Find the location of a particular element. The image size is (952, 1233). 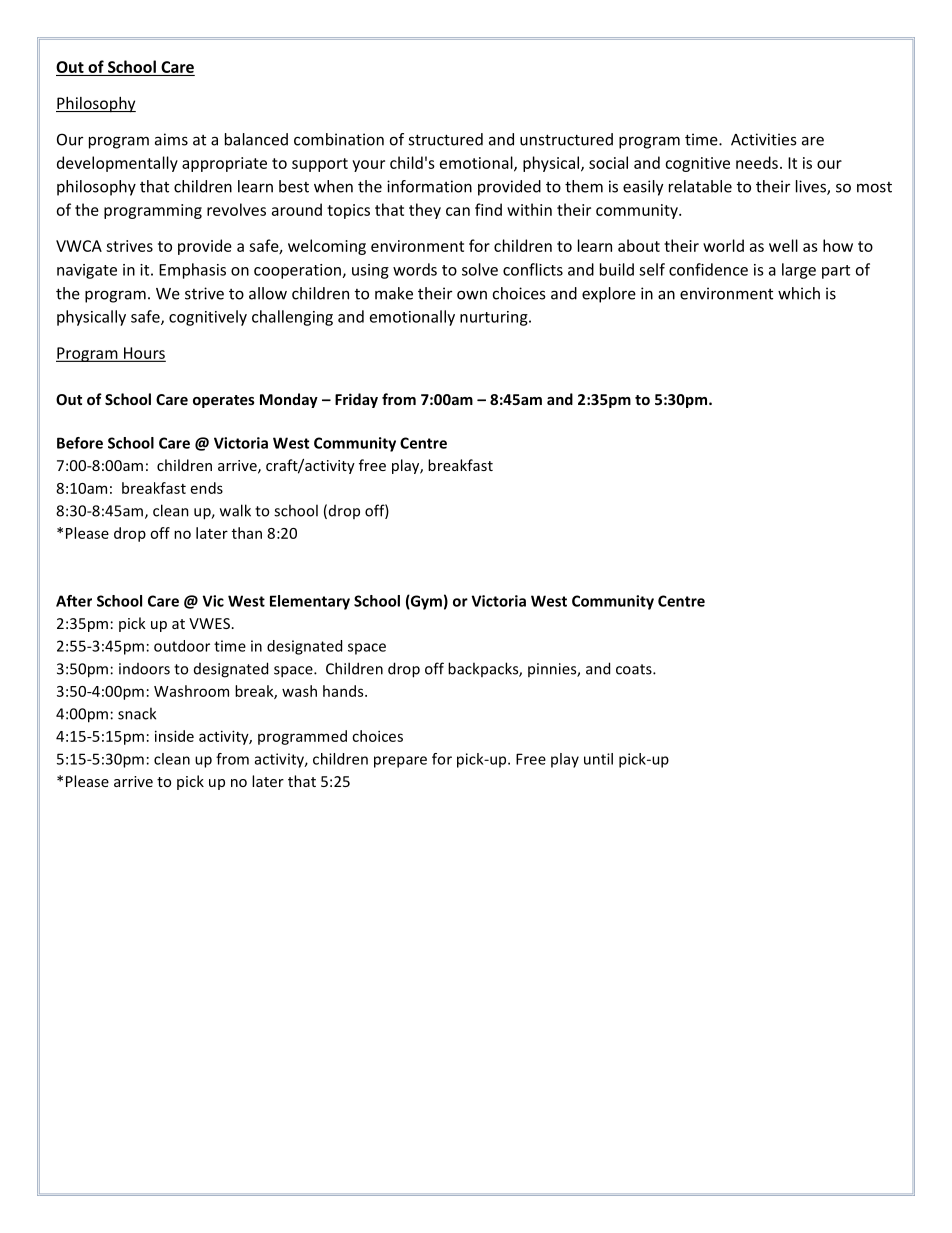

needs is located at coordinates (757, 162).
